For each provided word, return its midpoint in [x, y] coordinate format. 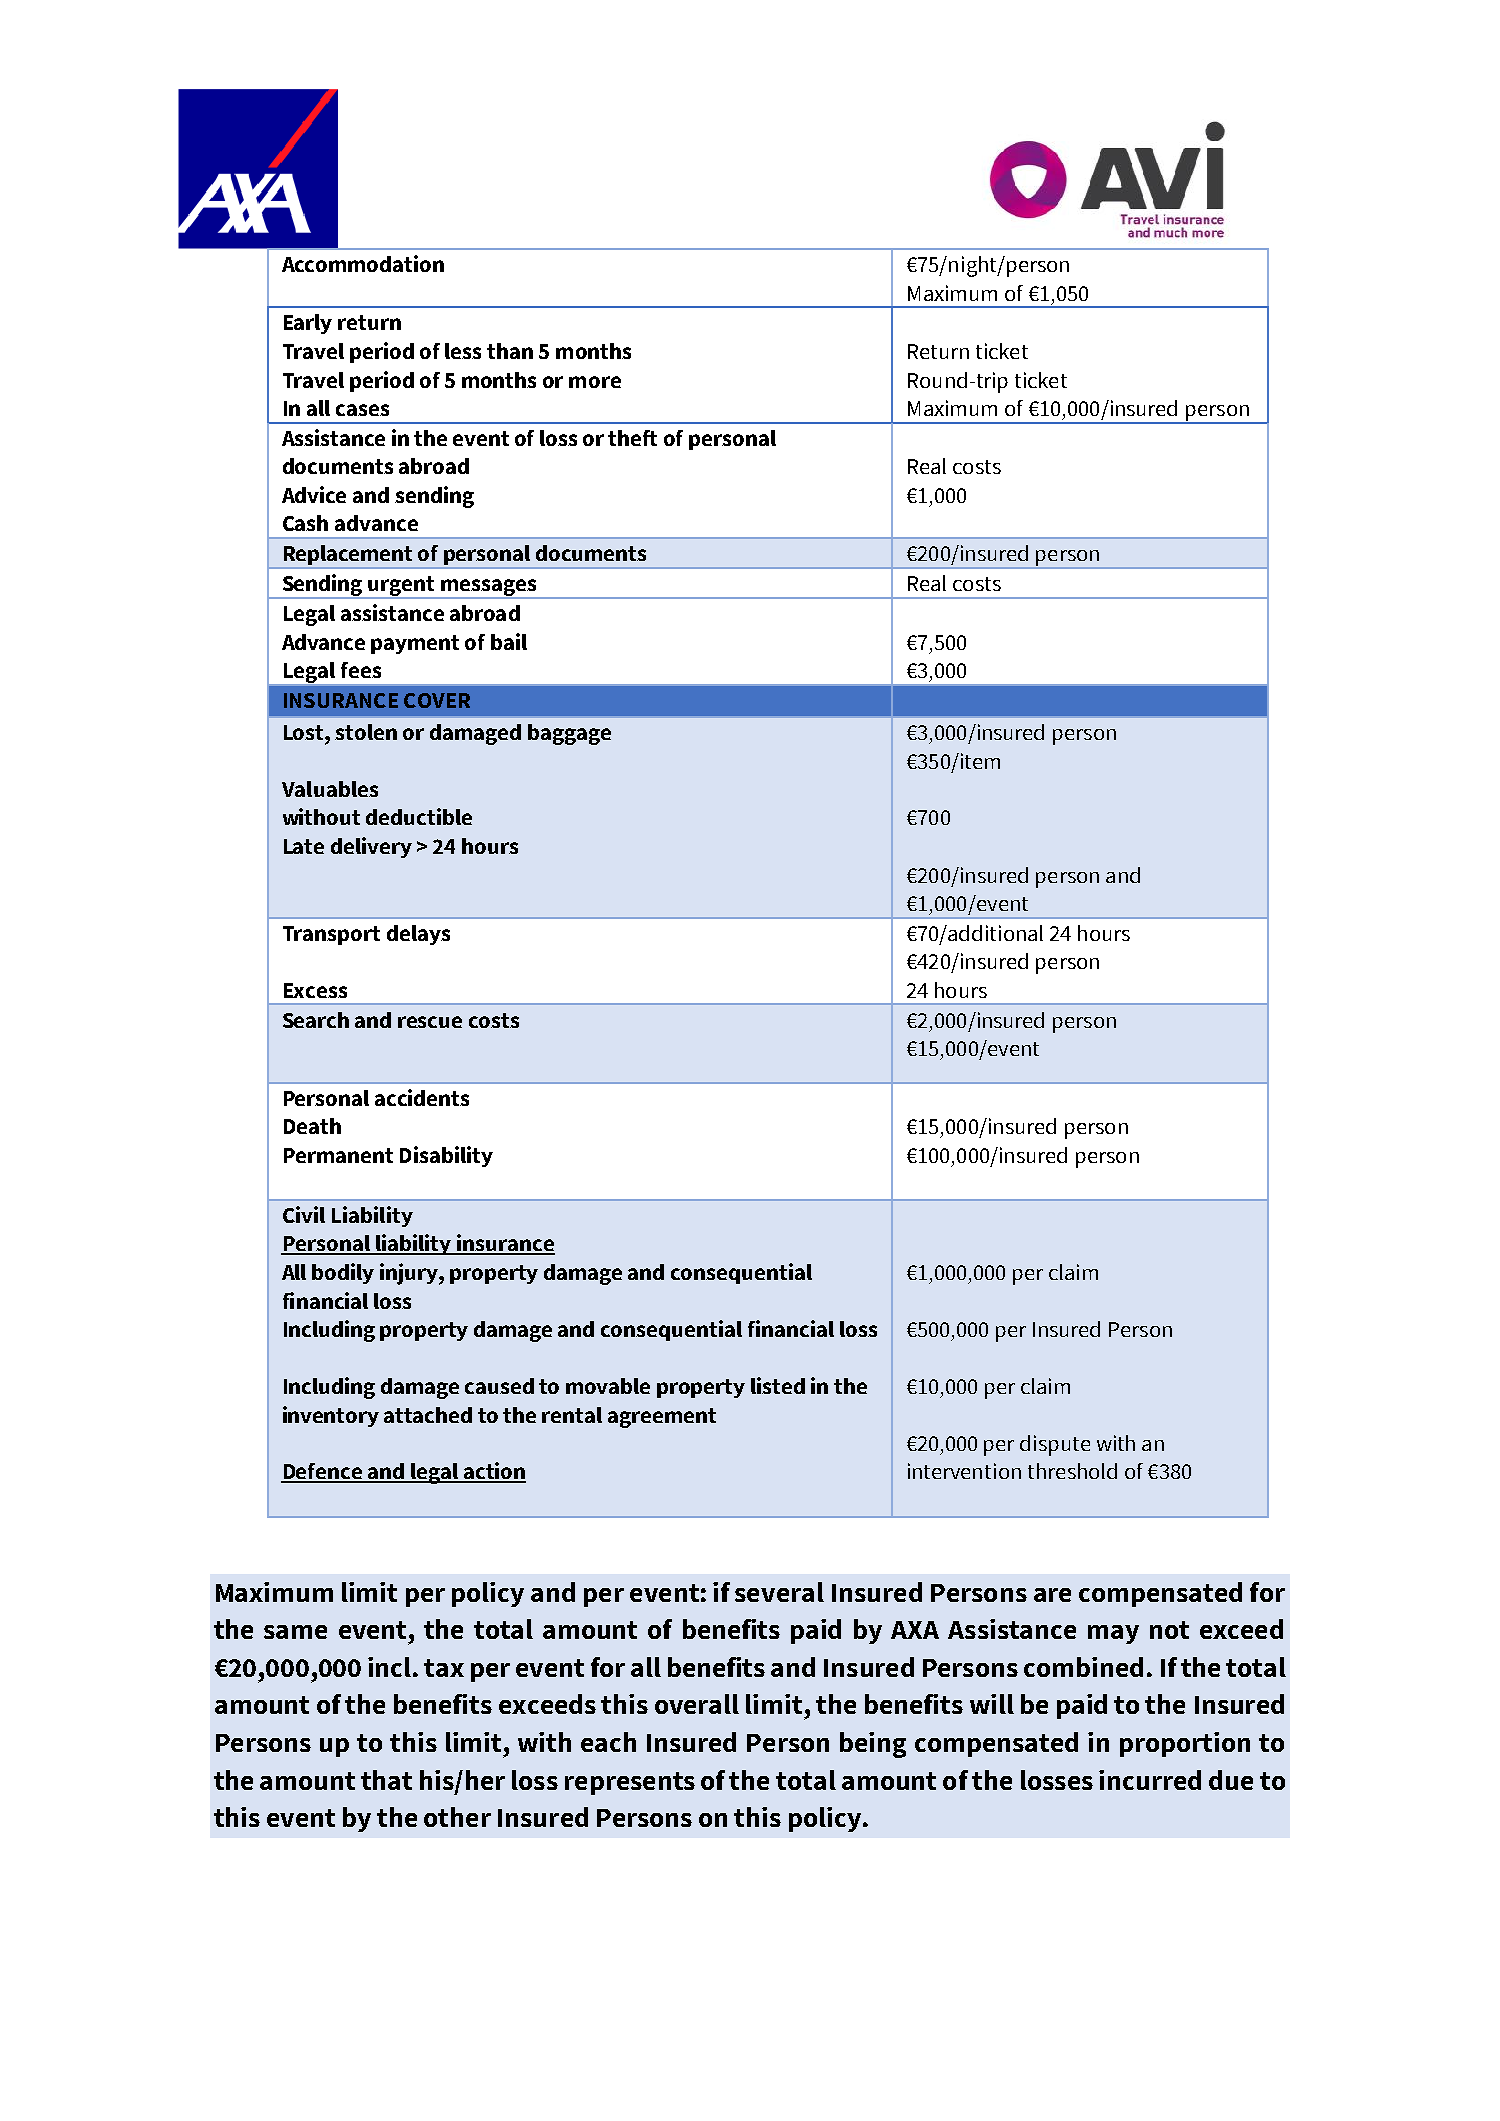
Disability [446, 1156]
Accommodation [363, 263]
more [595, 382]
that [386, 1780]
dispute [1055, 1445]
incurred [1150, 1780]
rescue [430, 1022]
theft [632, 438]
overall [697, 1704]
